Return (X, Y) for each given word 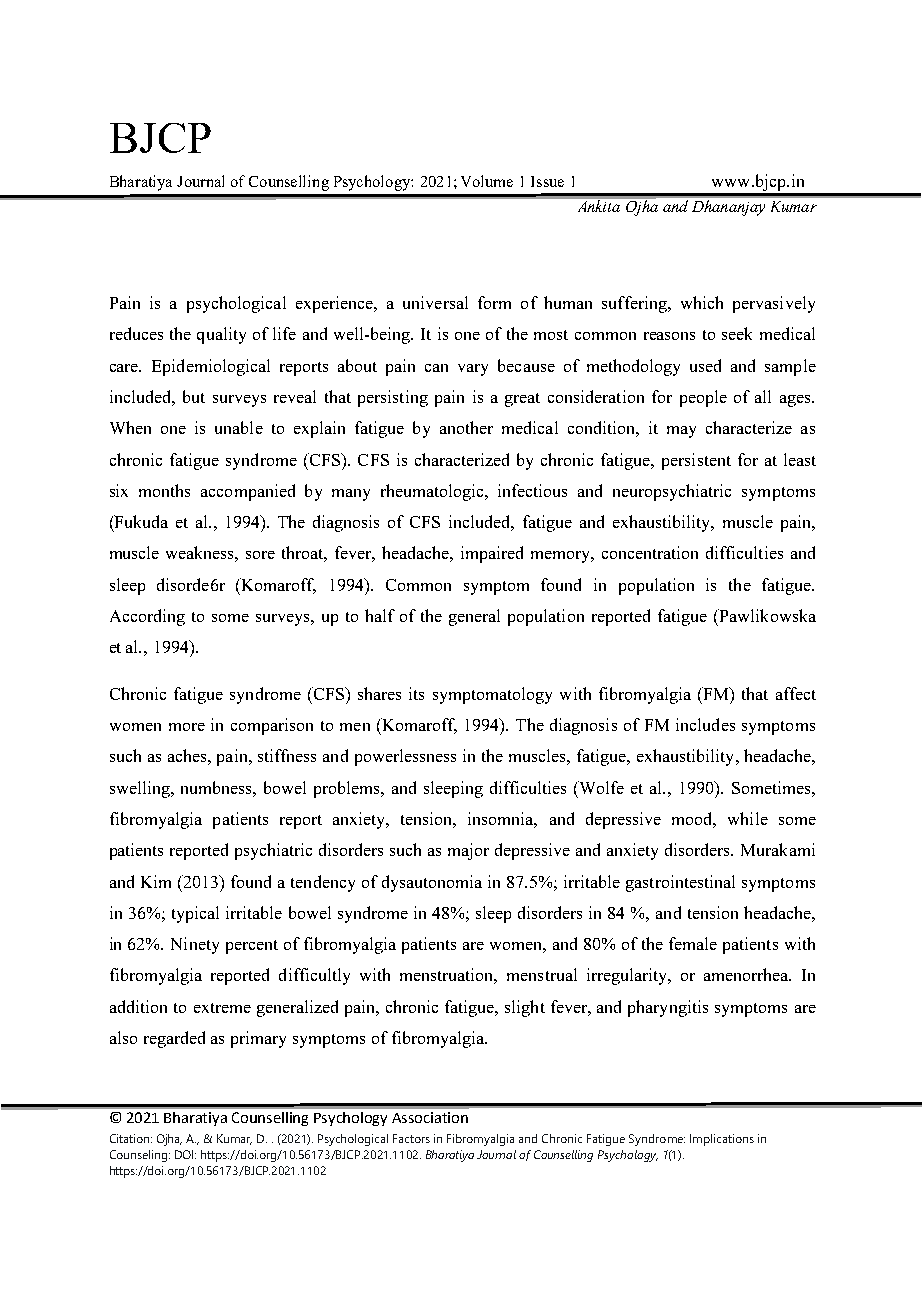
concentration (650, 552)
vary (473, 370)
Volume (487, 181)
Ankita (599, 206)
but (194, 396)
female (693, 943)
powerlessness (405, 757)
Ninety (195, 945)
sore (260, 555)
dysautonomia (432, 883)
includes (705, 724)
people (703, 398)
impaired (492, 554)
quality (221, 335)
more (187, 727)
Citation (131, 1138)
